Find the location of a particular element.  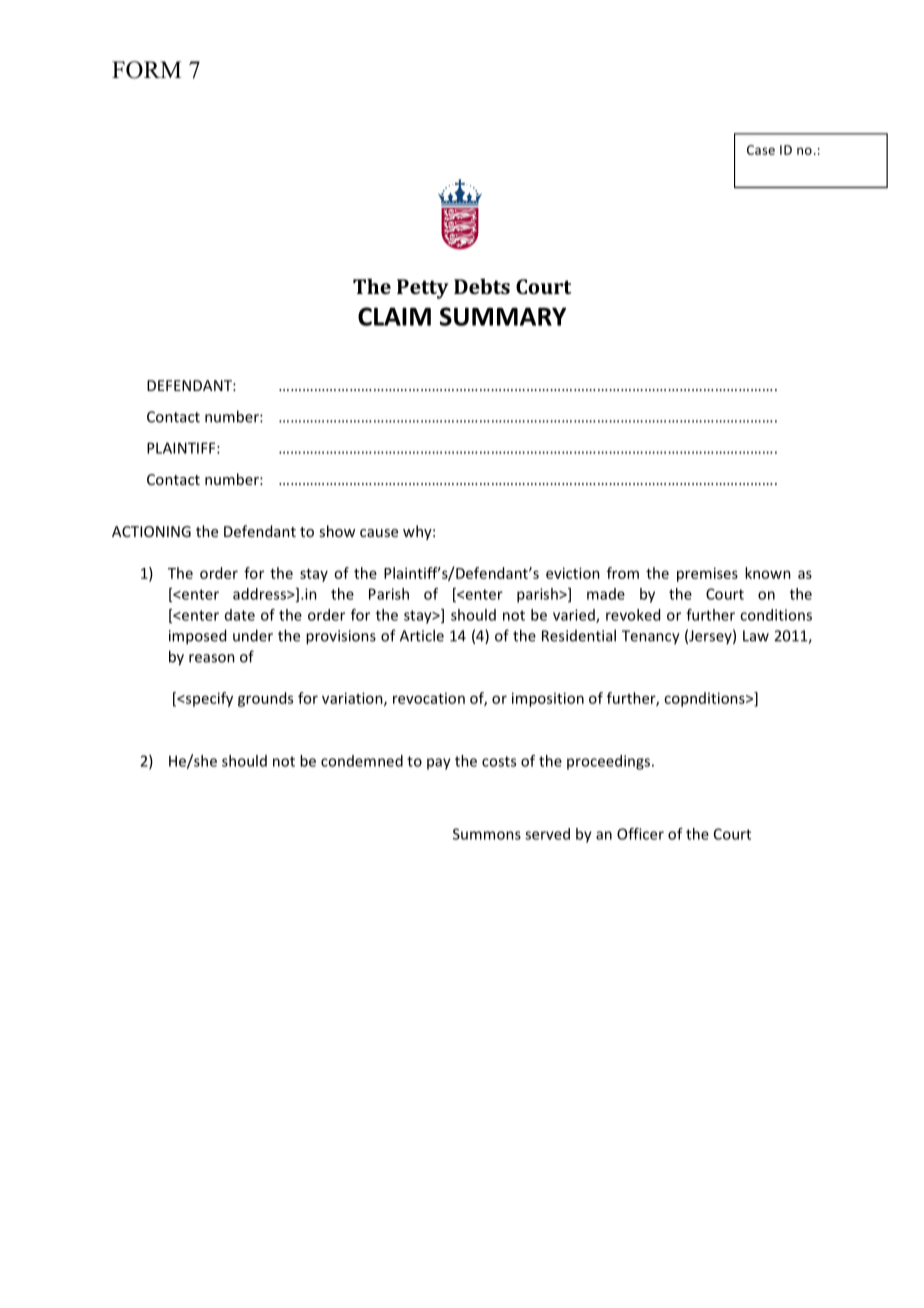

Officer is located at coordinates (640, 834).
